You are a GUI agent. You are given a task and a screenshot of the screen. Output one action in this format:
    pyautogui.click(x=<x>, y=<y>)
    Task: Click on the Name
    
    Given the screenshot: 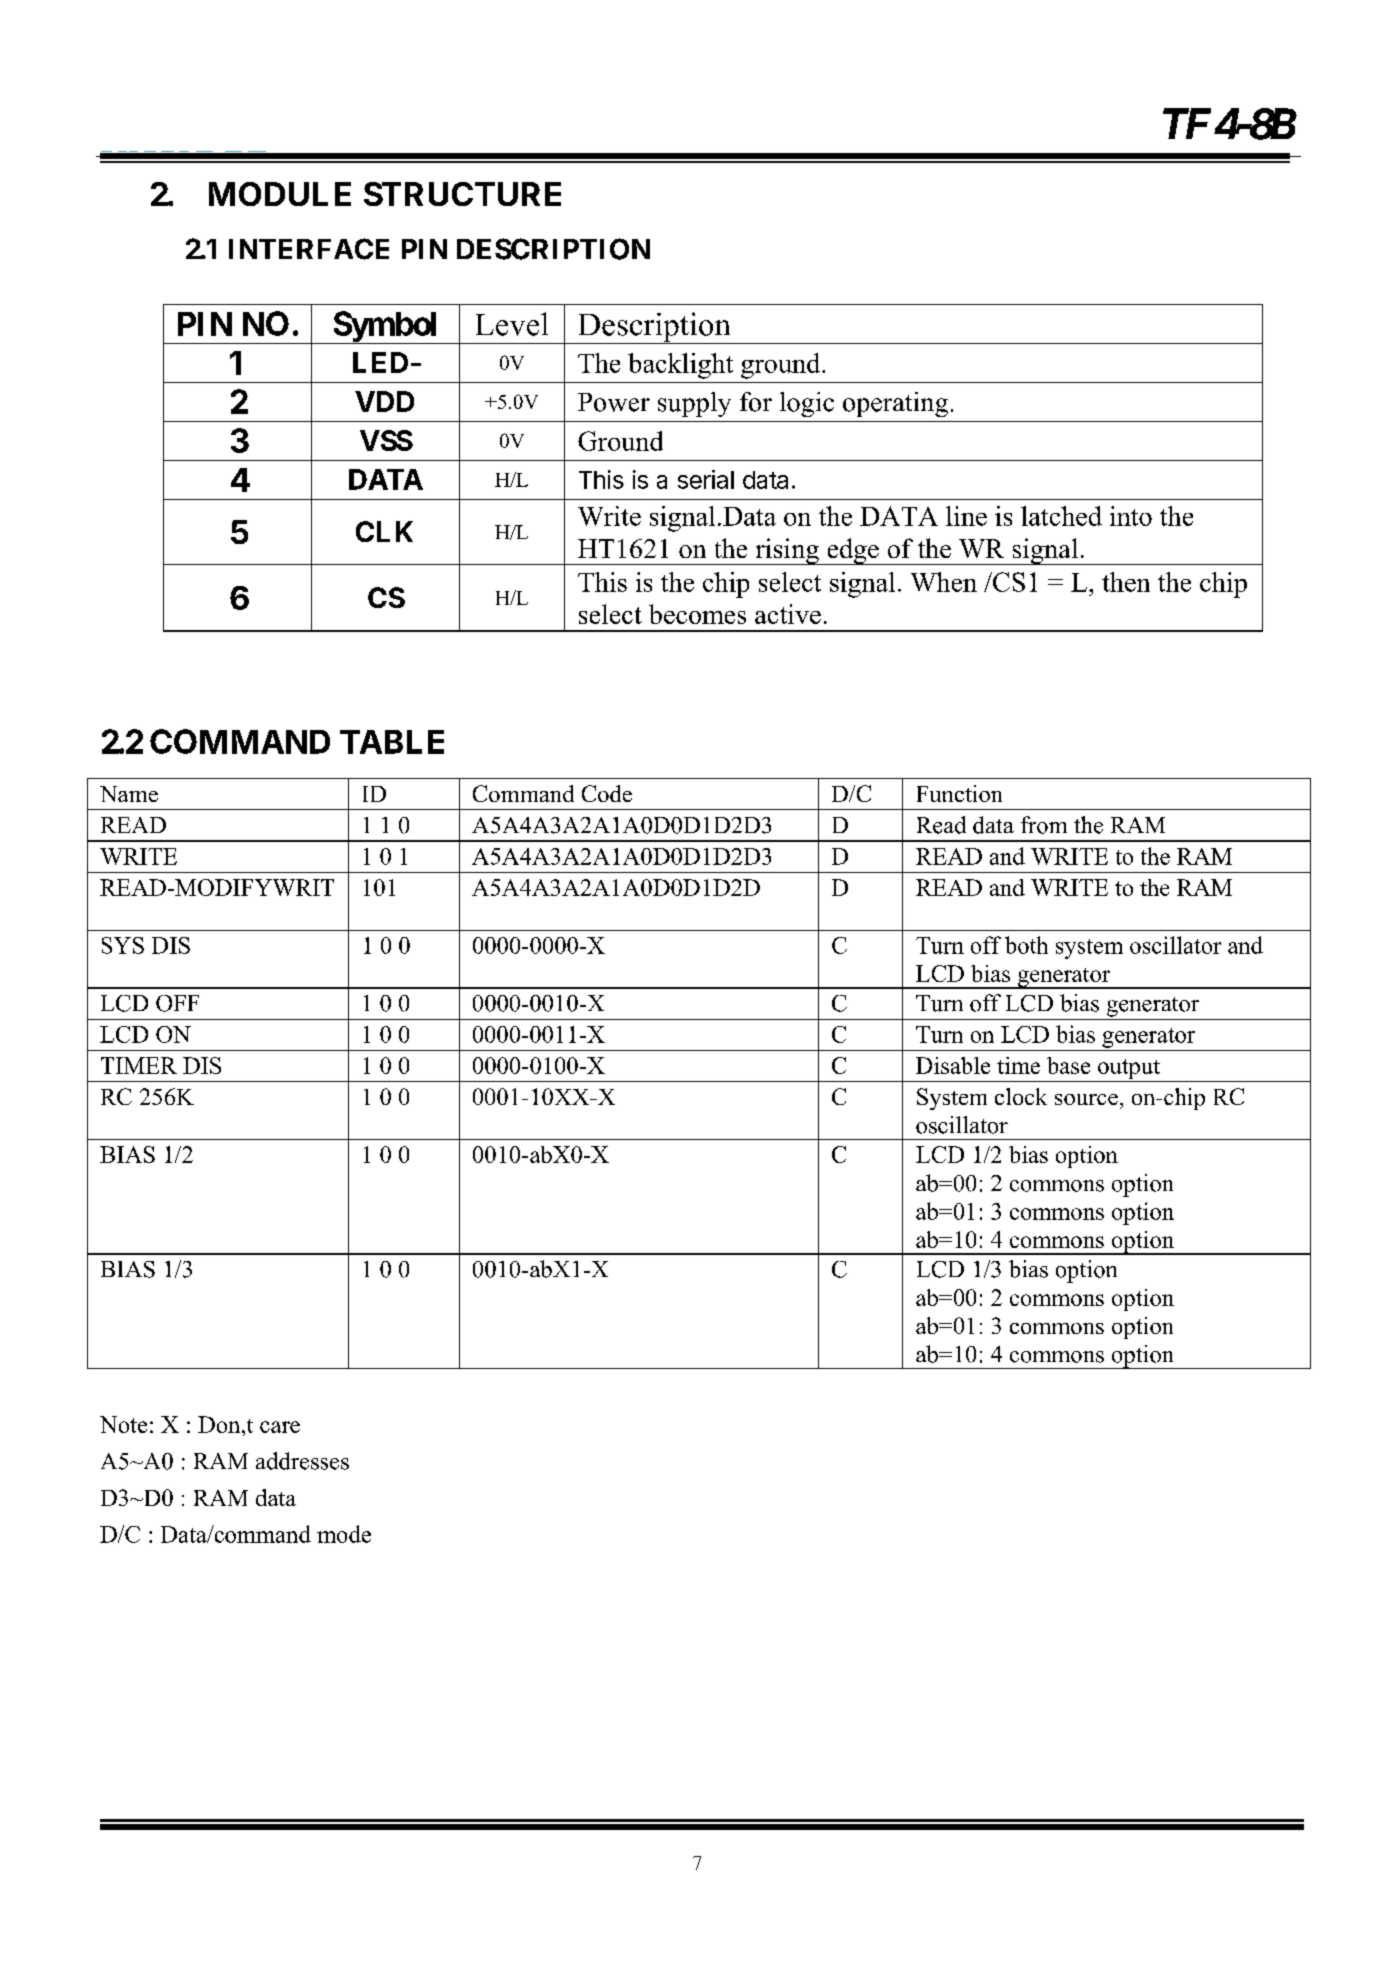 What is the action you would take?
    pyautogui.click(x=129, y=794)
